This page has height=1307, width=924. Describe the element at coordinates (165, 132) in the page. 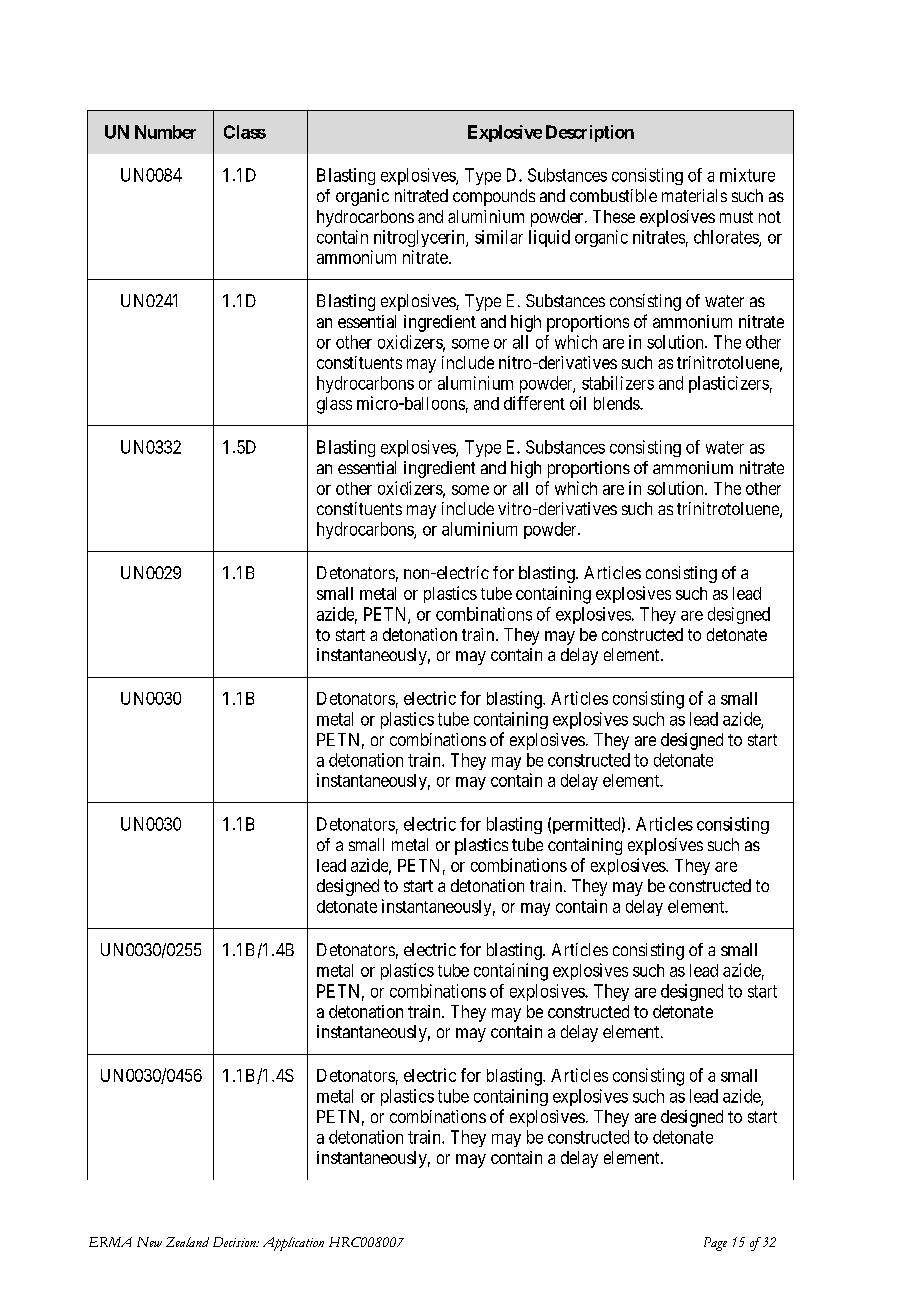

I see `Number` at that location.
